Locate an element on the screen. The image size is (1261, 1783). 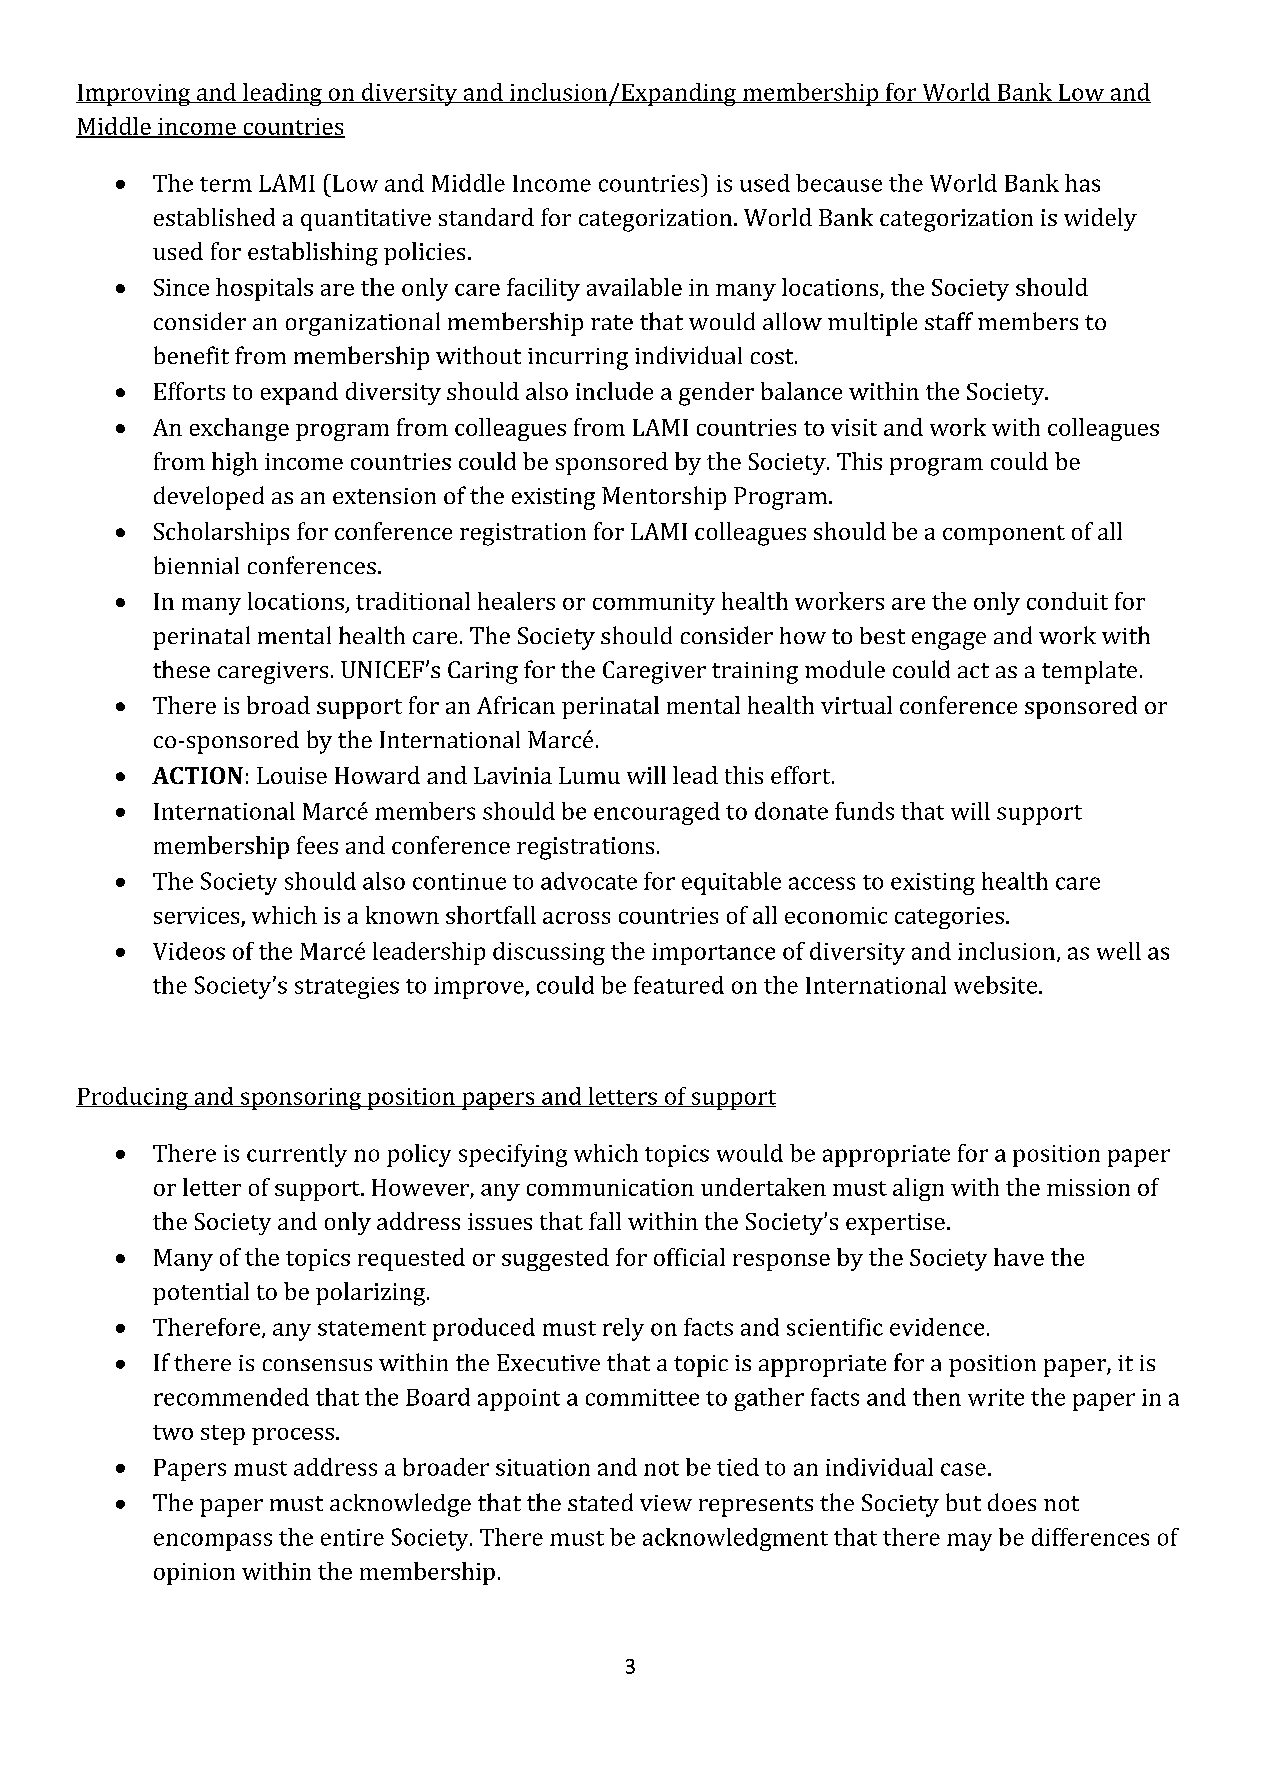
encompass is located at coordinates (213, 1542).
